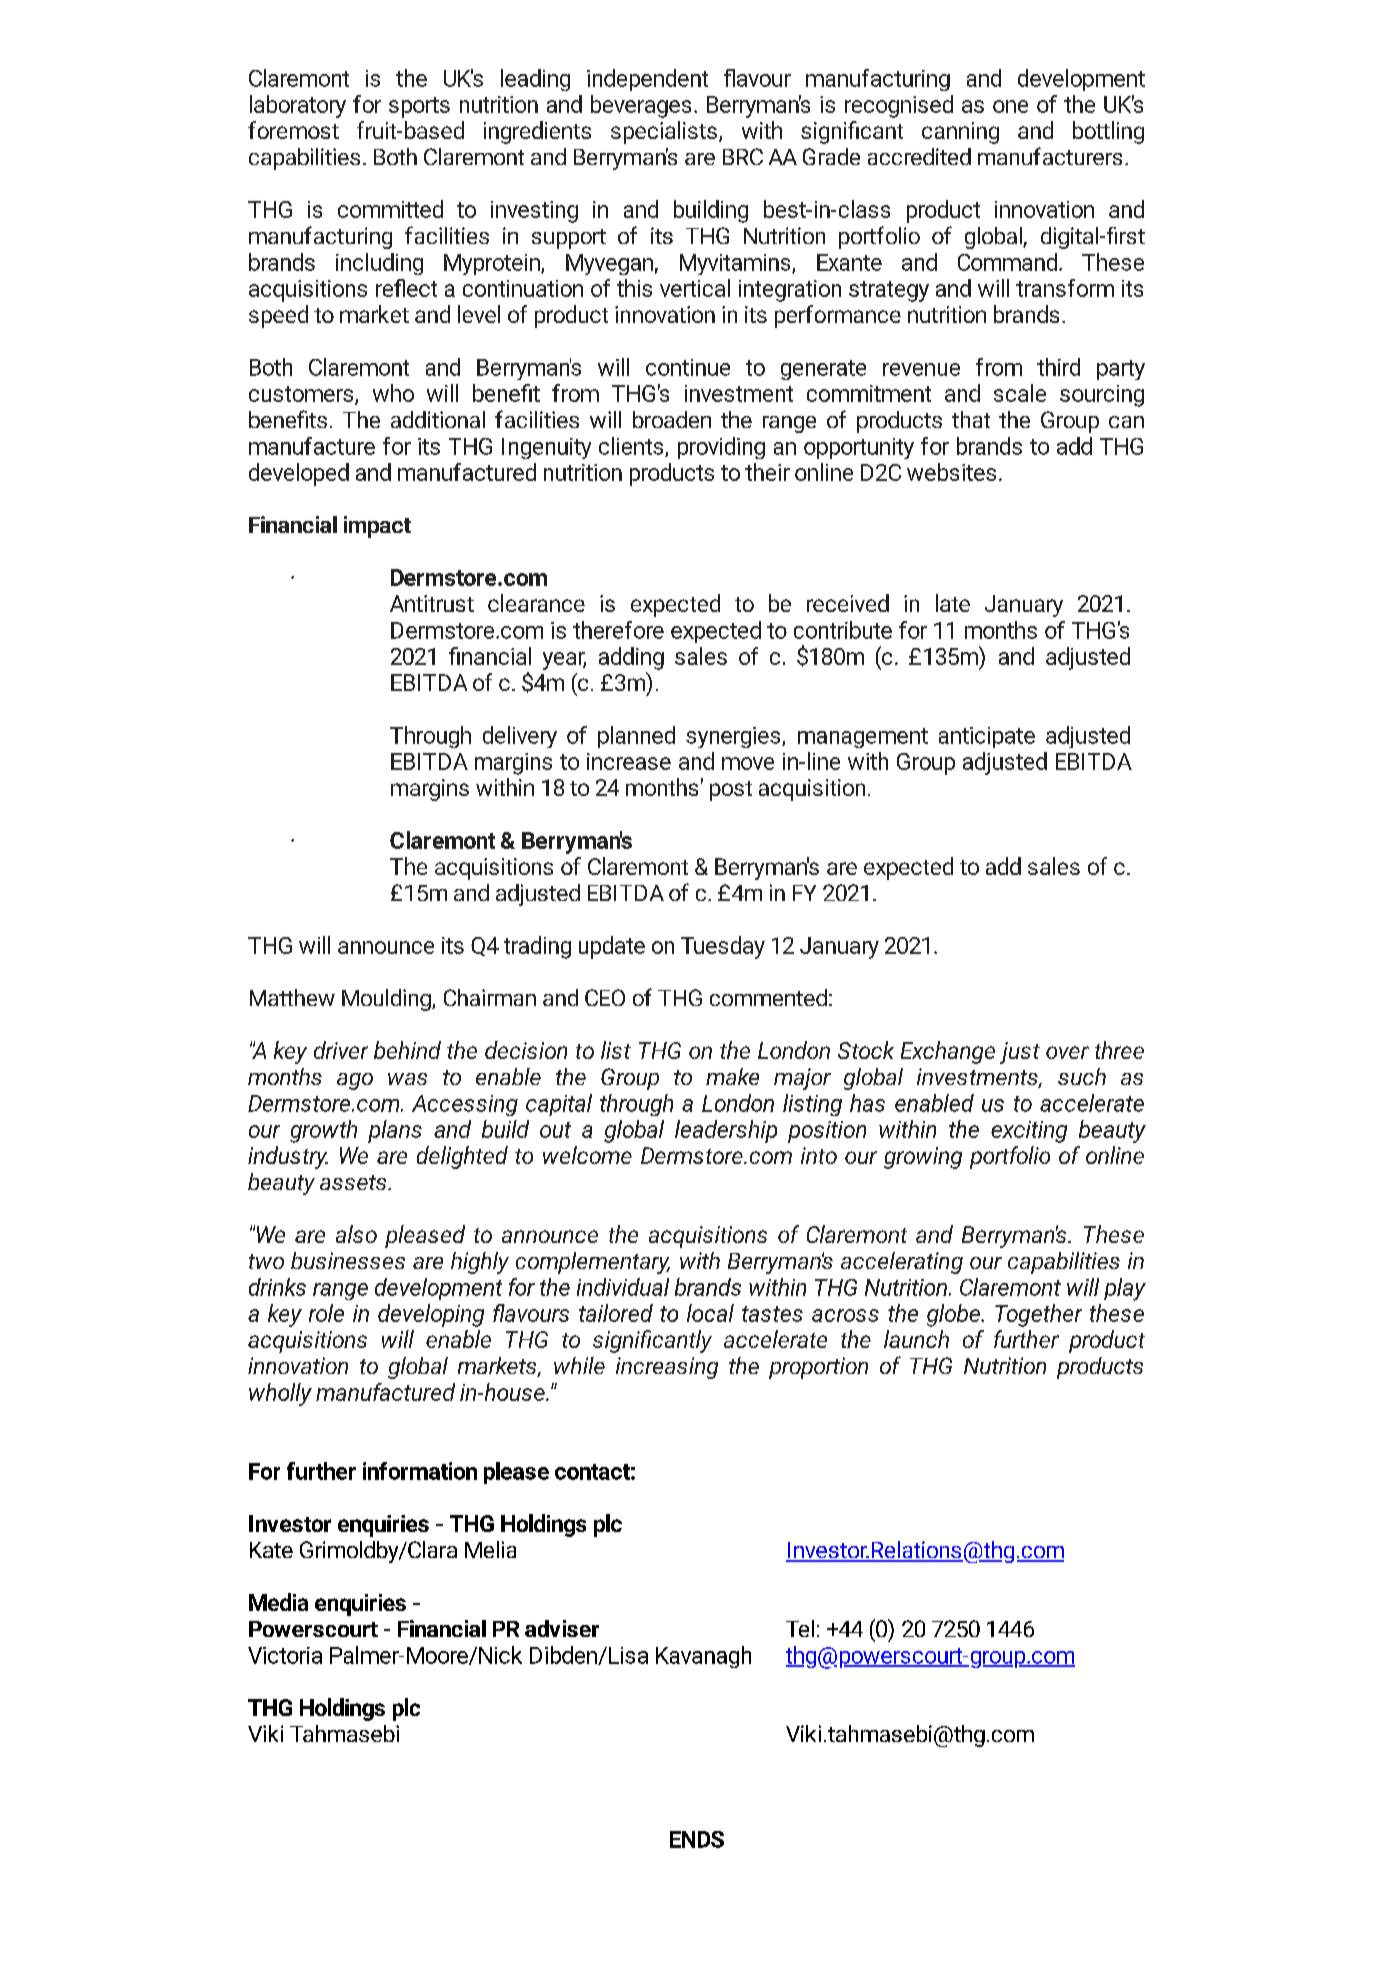 This screenshot has width=1390, height=1967. Describe the element at coordinates (723, 947) in the screenshot. I see `Tuesday` at that location.
